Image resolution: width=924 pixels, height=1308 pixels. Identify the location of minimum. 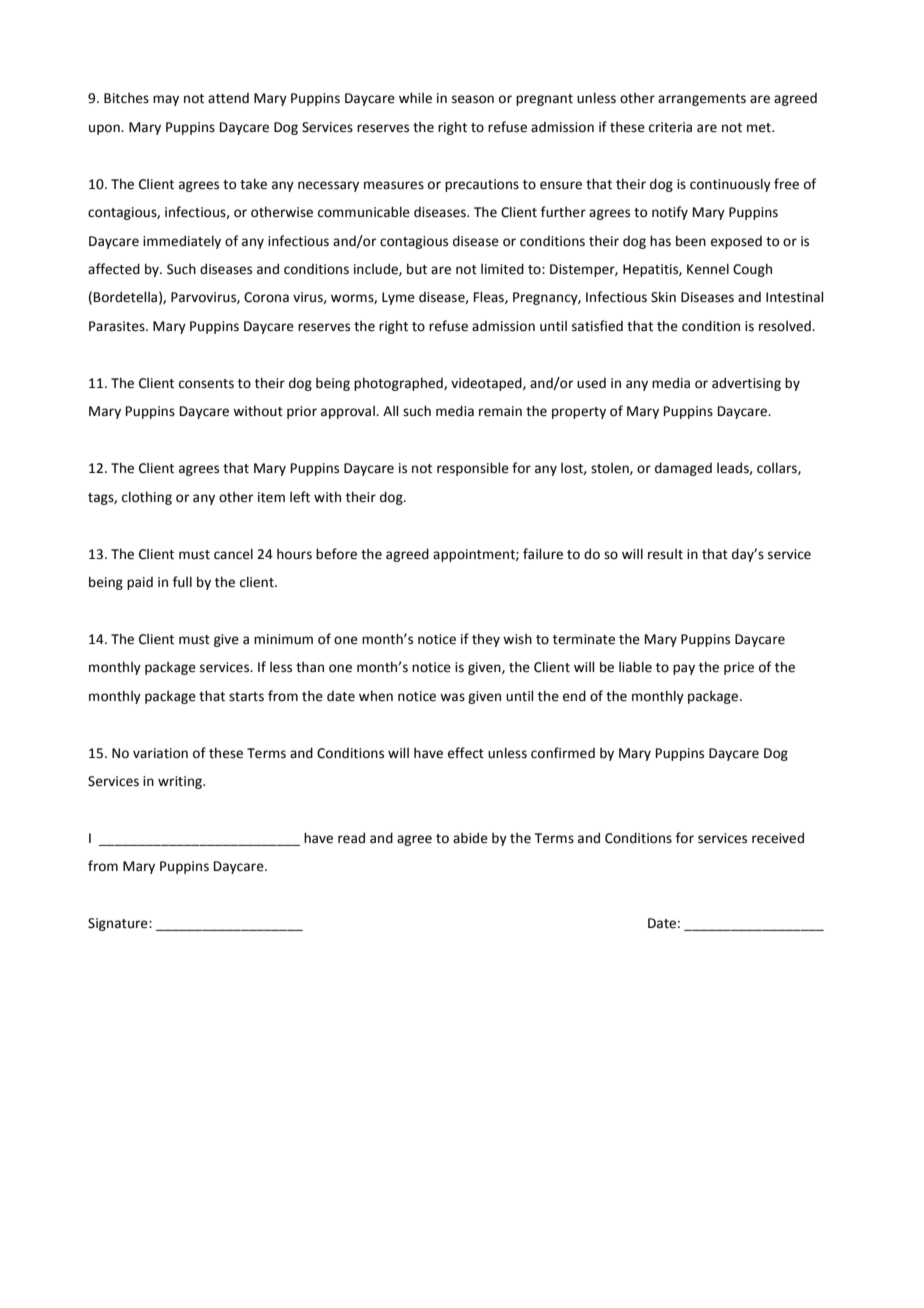
(283, 639).
